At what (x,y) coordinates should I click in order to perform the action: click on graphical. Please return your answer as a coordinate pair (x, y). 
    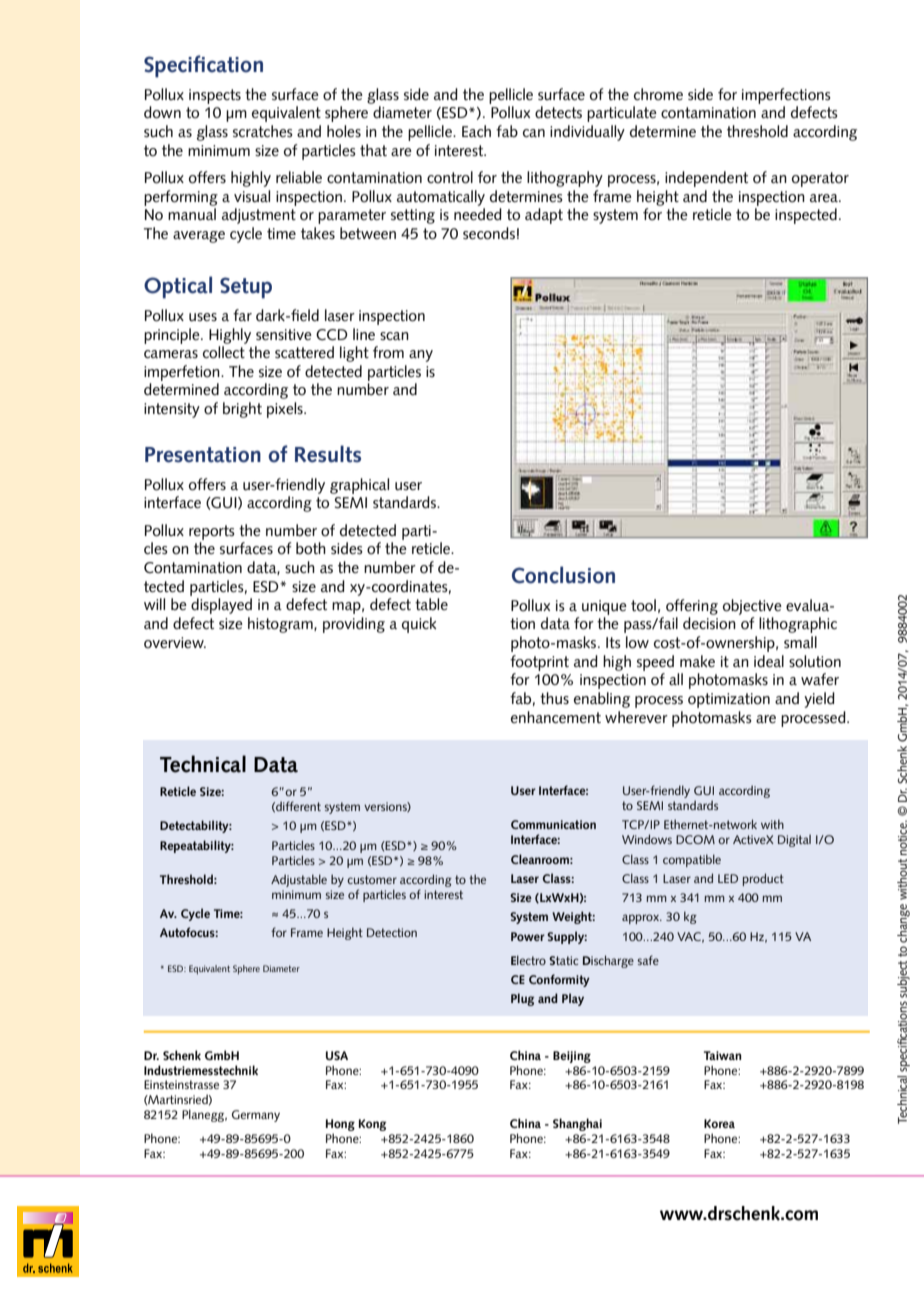
    Looking at the image, I should click on (359, 486).
